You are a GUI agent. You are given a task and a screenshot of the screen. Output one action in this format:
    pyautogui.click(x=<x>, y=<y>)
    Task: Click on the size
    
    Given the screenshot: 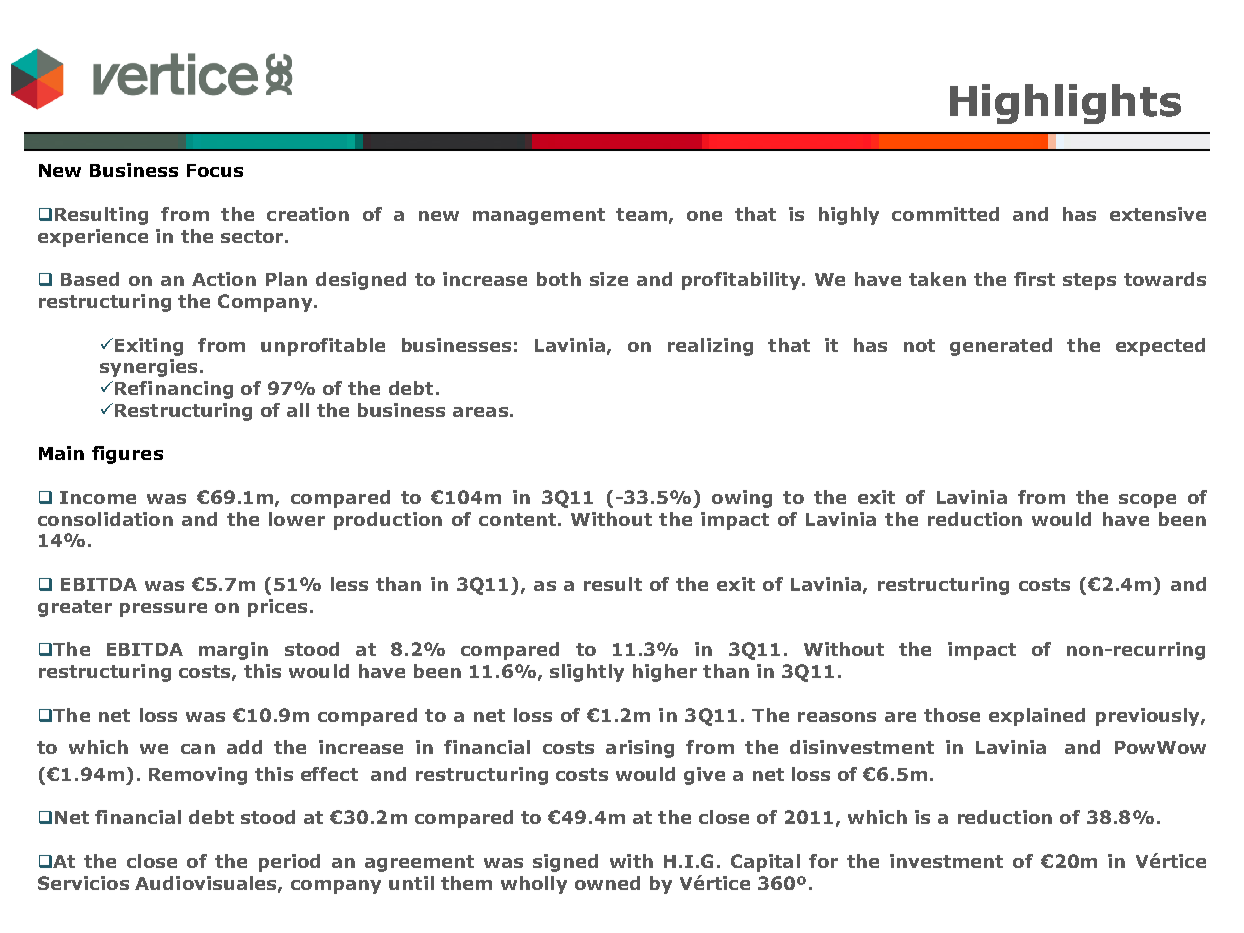 What is the action you would take?
    pyautogui.click(x=609, y=279)
